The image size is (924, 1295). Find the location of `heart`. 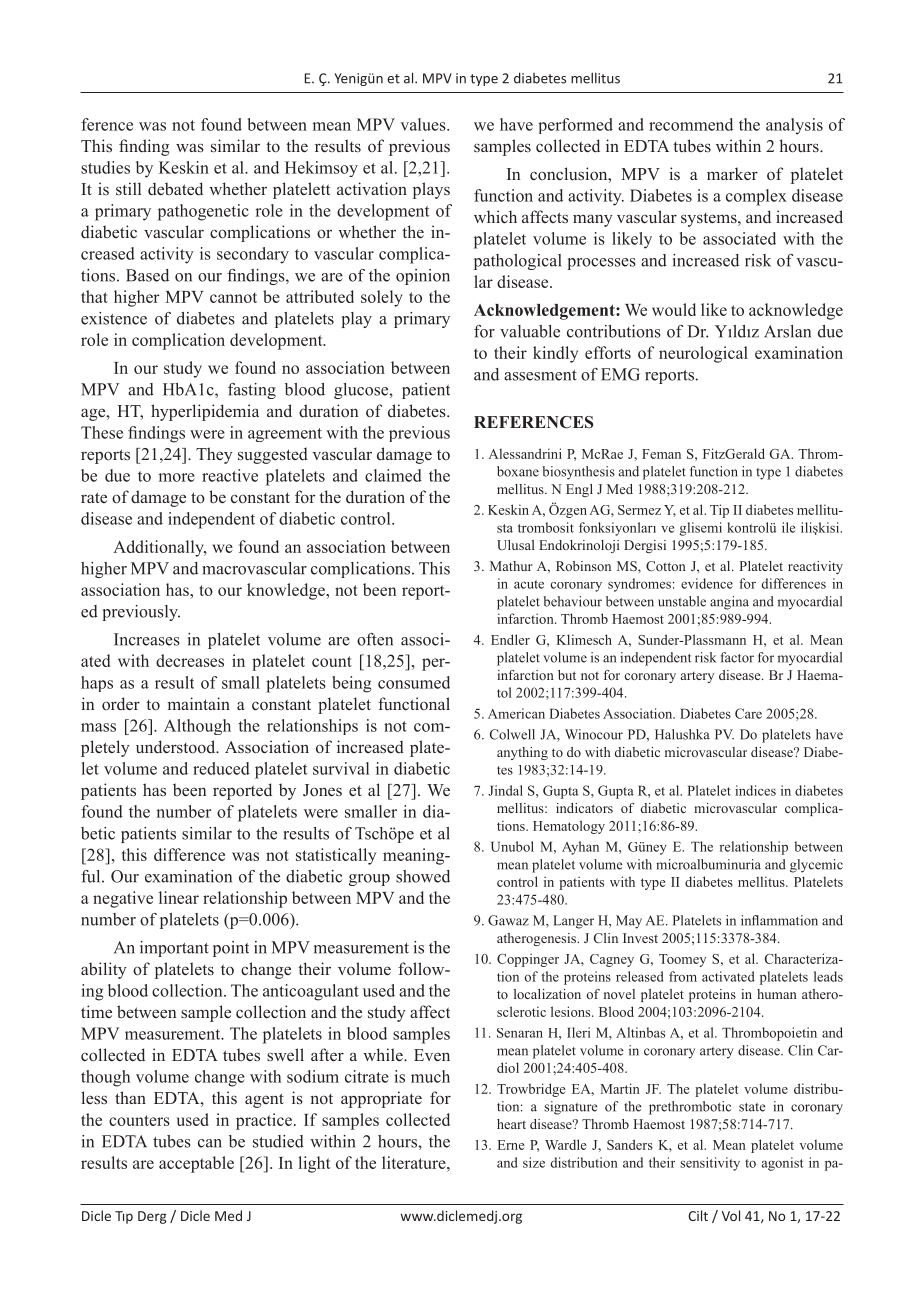

heart is located at coordinates (511, 1124).
